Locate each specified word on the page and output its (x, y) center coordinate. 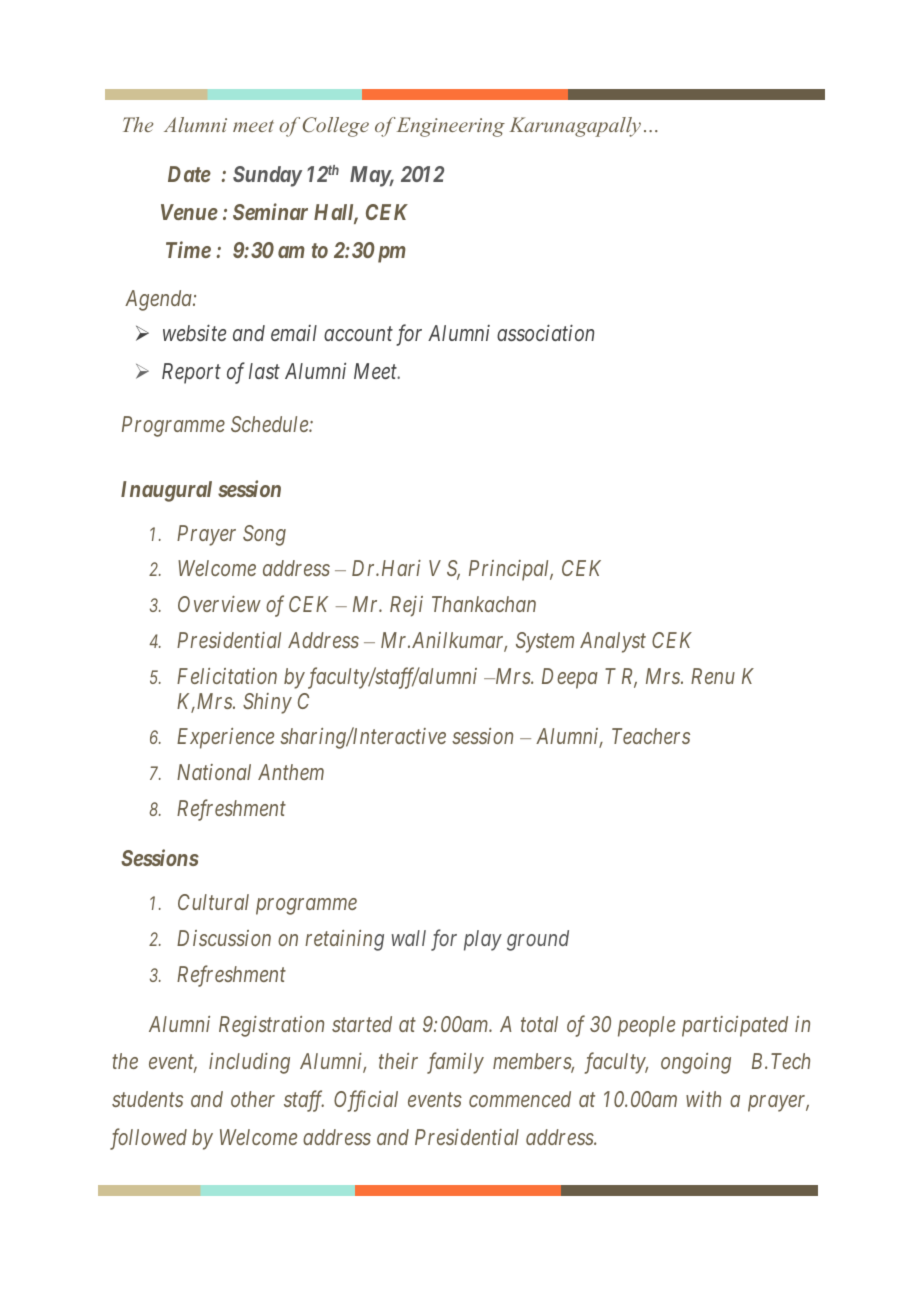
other (253, 1099)
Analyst (613, 642)
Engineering (451, 127)
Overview (219, 604)
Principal (511, 570)
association (545, 333)
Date (189, 174)
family (455, 1063)
